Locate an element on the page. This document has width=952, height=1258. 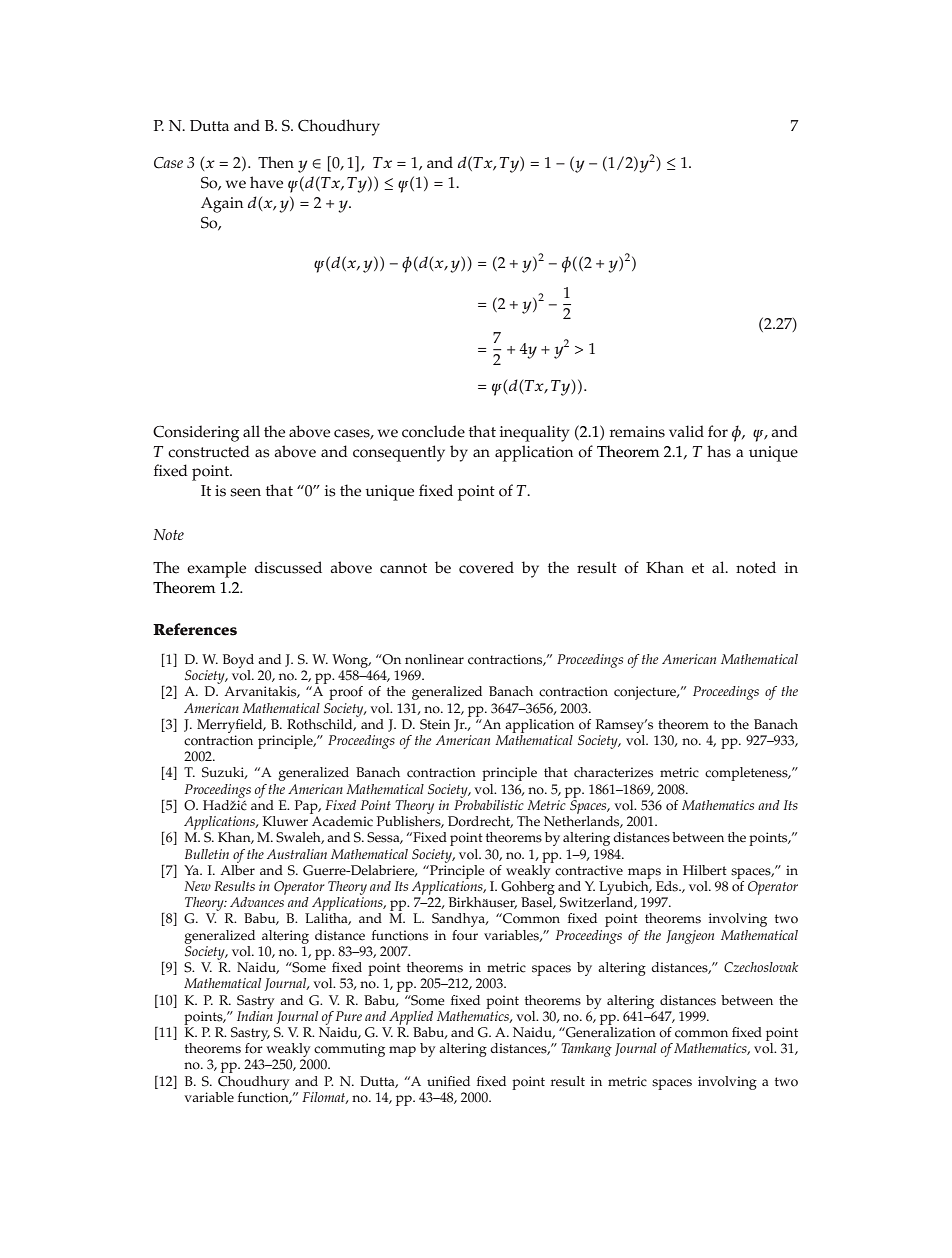
Then is located at coordinates (276, 162).
